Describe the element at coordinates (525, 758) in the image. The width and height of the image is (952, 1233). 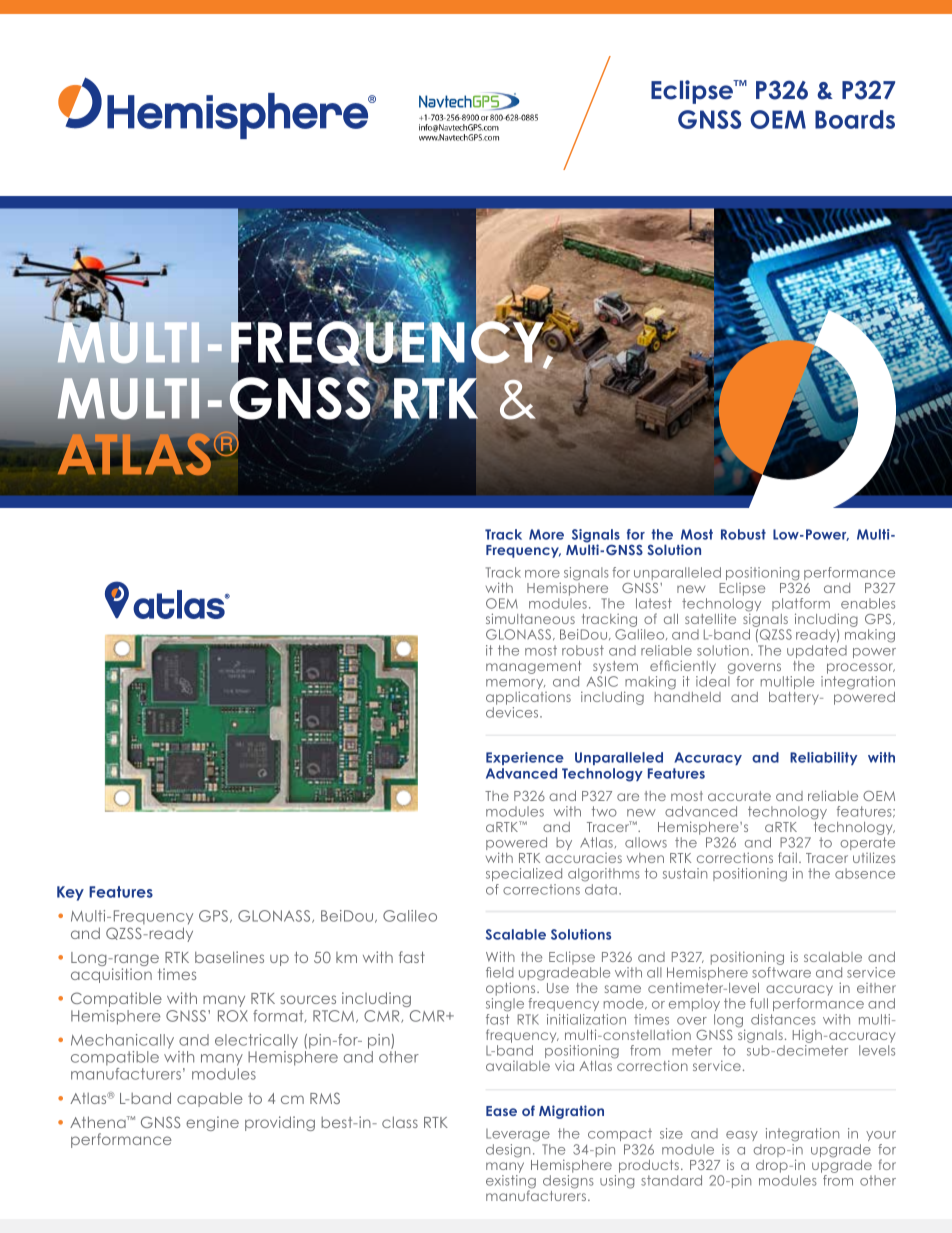
I see `Experience` at that location.
